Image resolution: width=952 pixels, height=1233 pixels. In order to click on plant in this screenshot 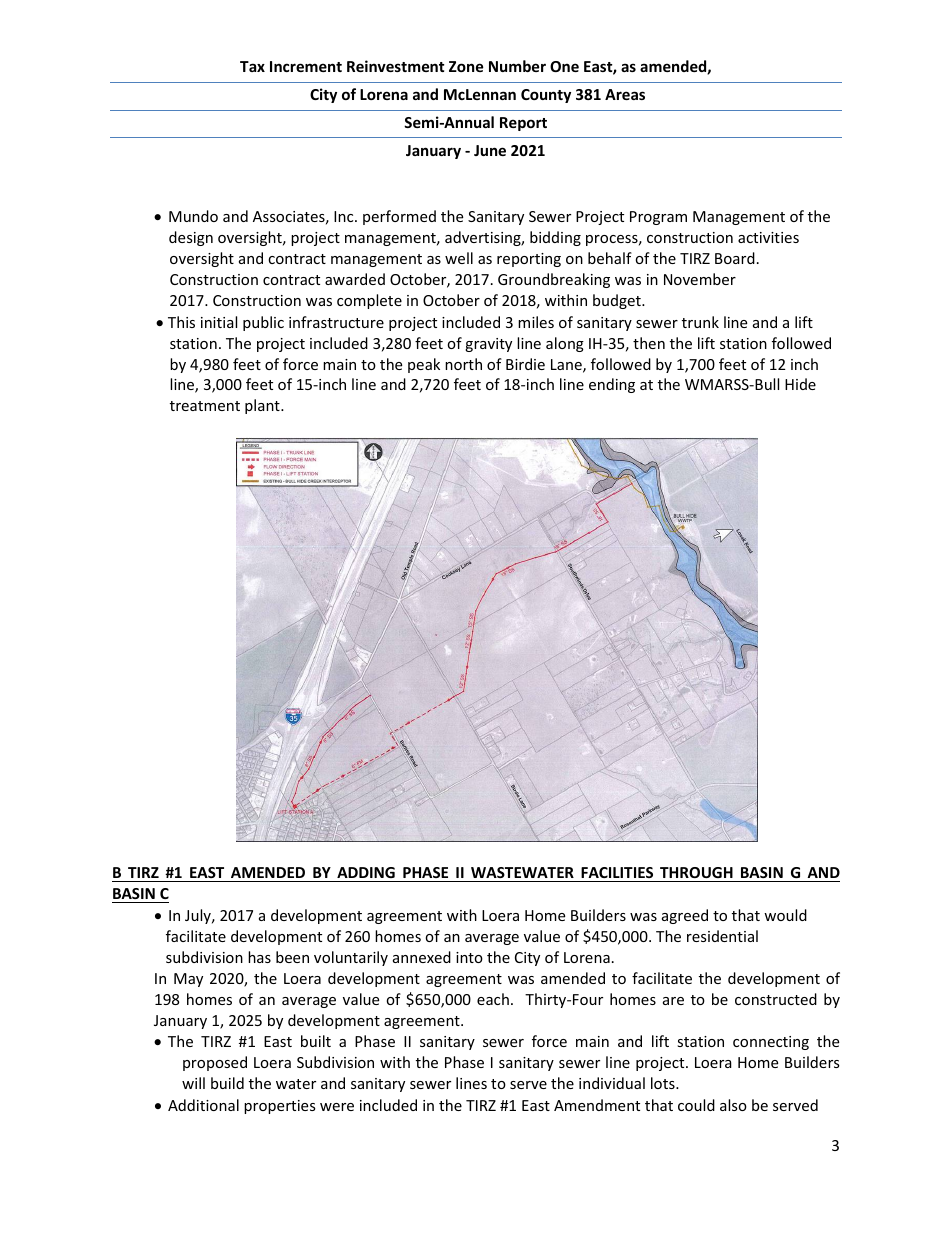, I will do `click(263, 406)`.
